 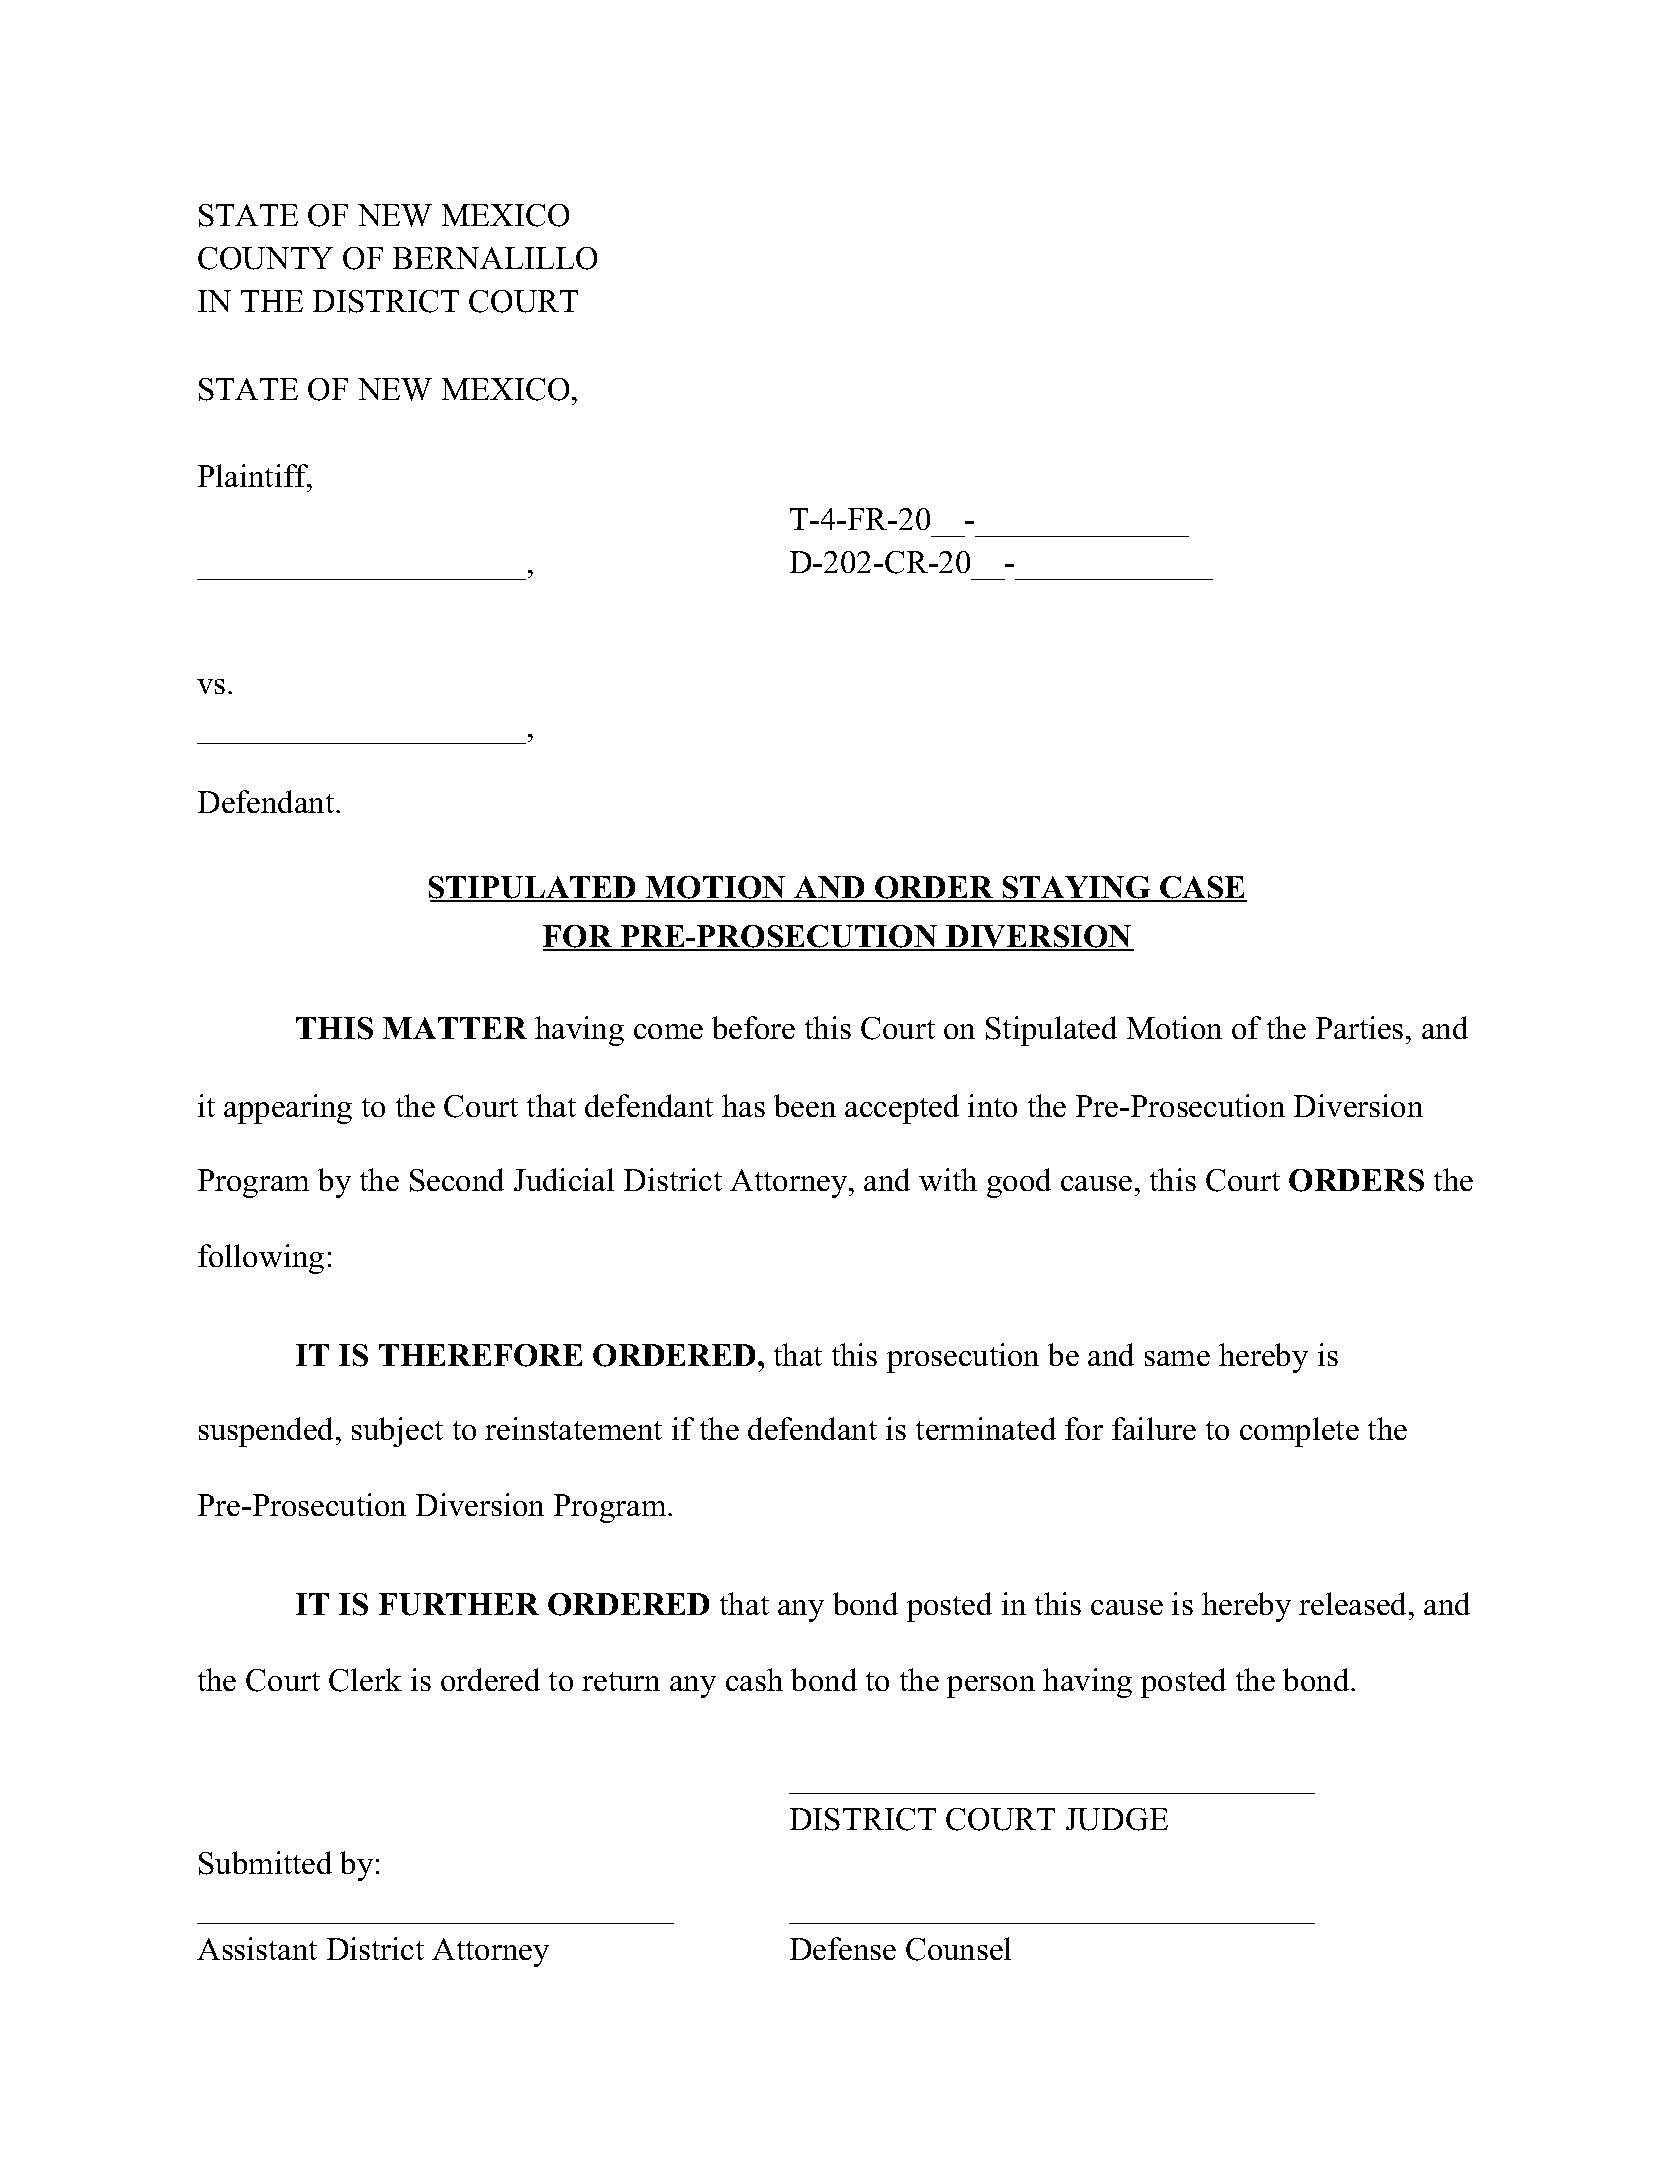 I want to click on been, so click(x=805, y=1105).
